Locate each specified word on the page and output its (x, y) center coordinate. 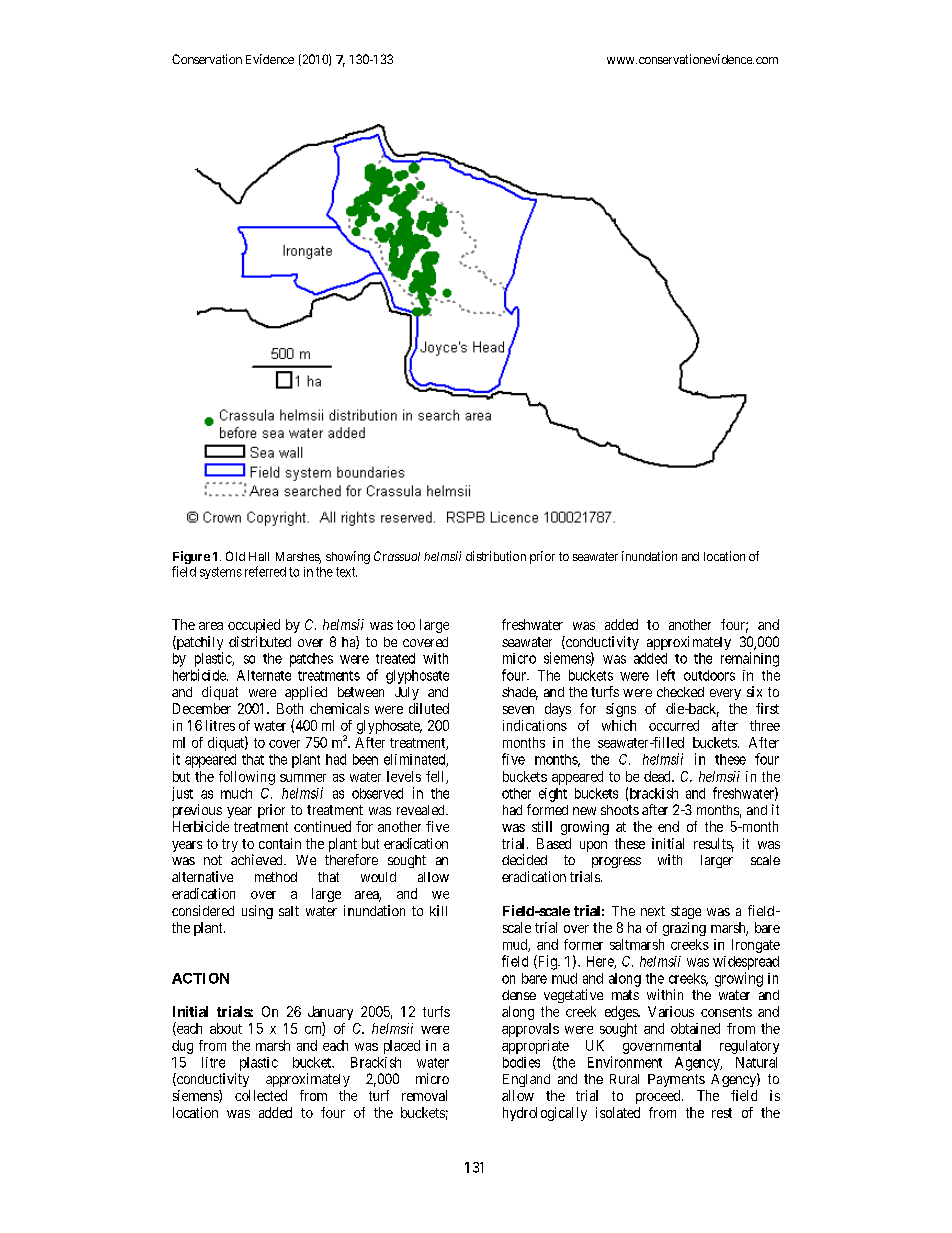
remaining (750, 659)
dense (519, 995)
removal (424, 1095)
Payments (676, 1080)
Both (290, 708)
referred (265, 571)
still (542, 826)
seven (518, 710)
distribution (496, 556)
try (230, 845)
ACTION (200, 978)
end (668, 826)
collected (261, 1095)
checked (680, 692)
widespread (746, 963)
